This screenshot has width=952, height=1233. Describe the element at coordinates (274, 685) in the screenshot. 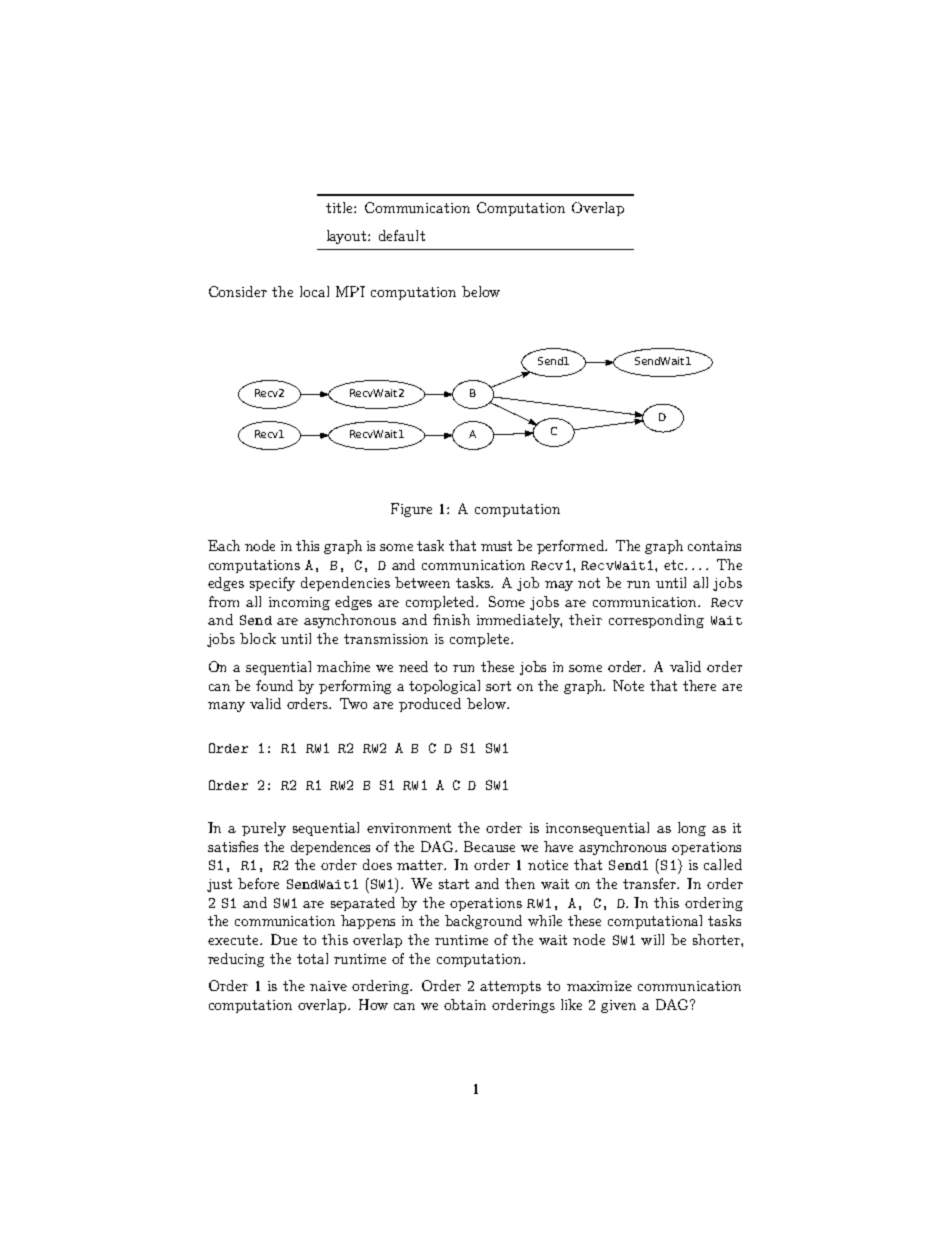

I see `found` at that location.
